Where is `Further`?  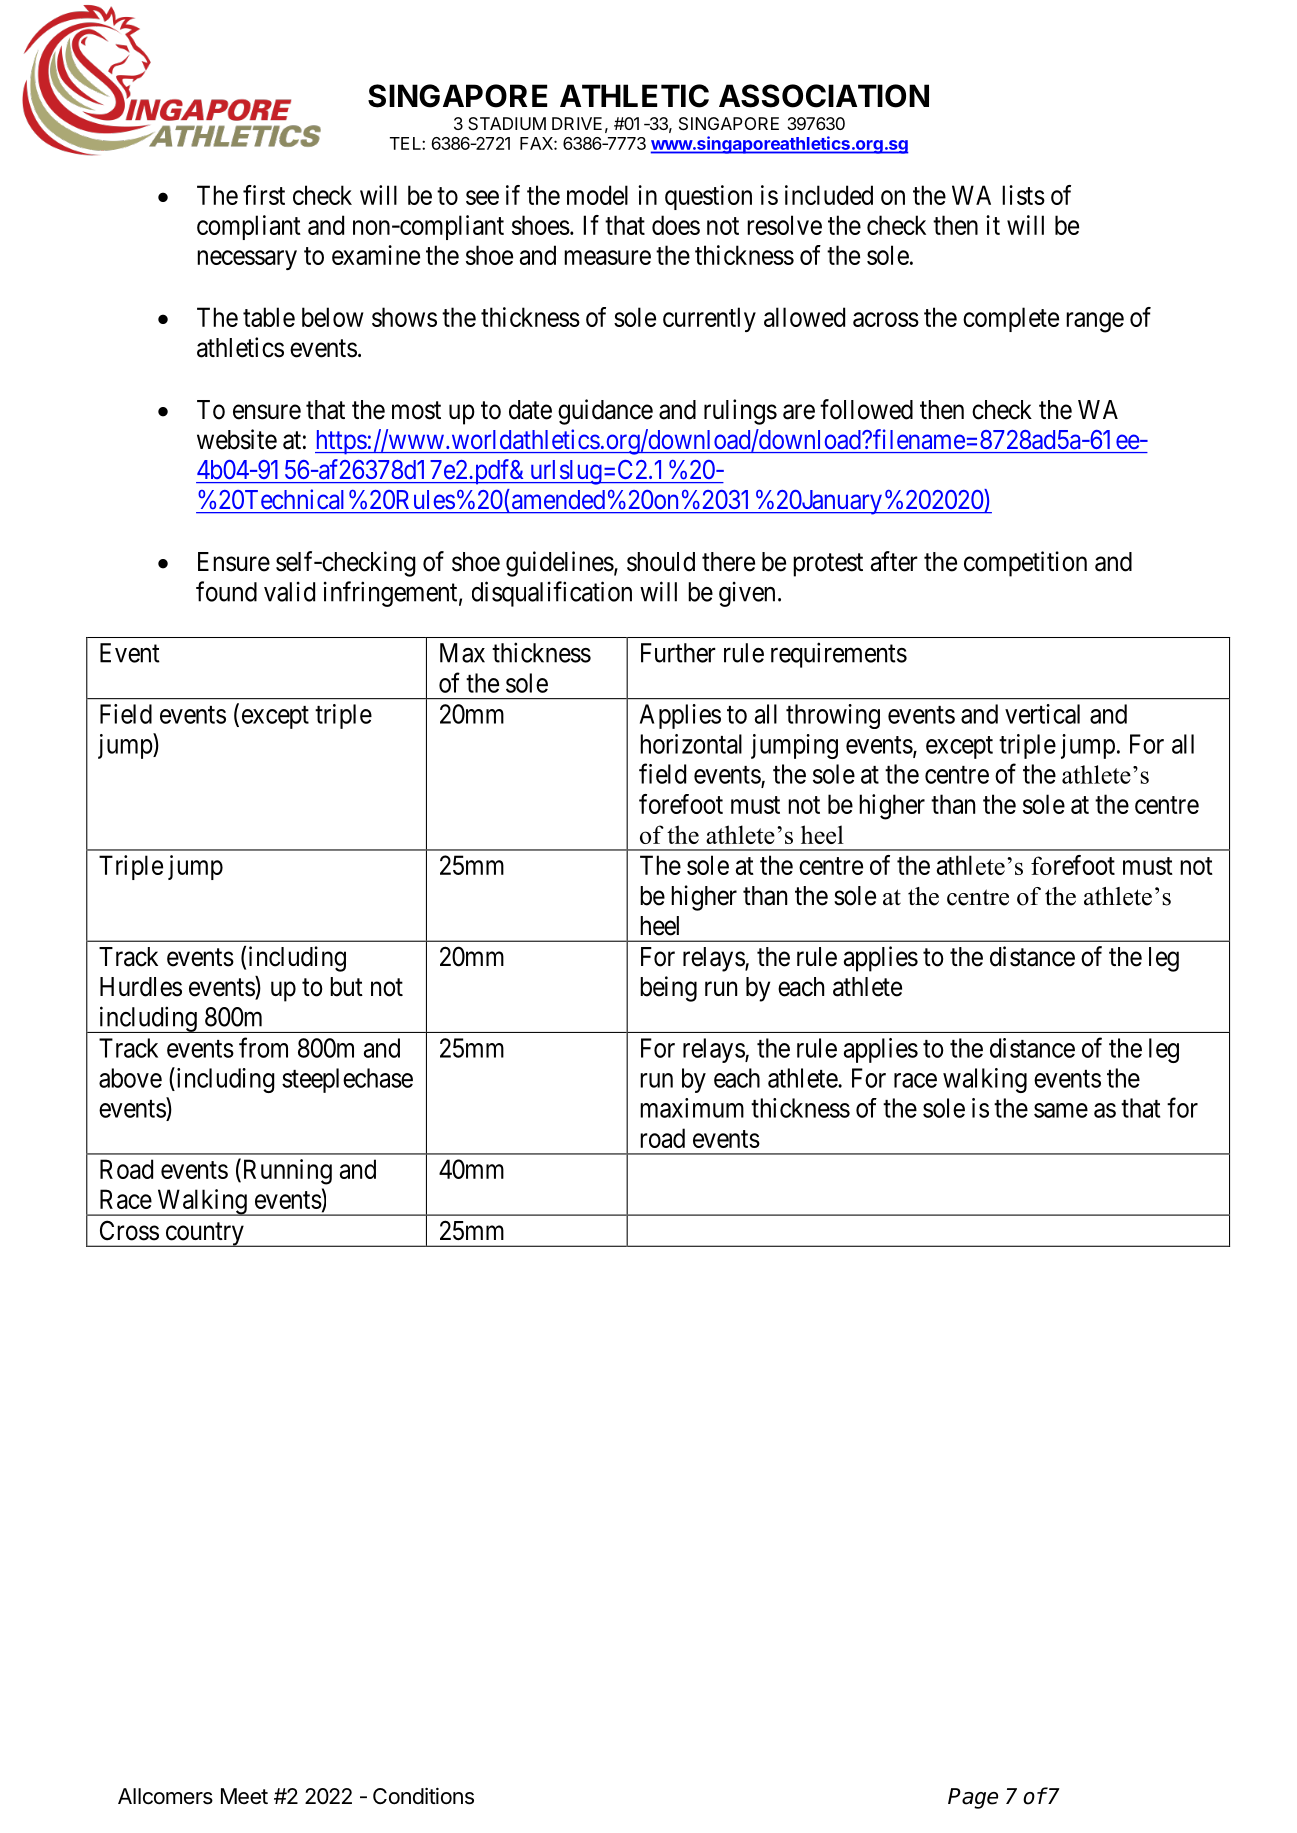
Further is located at coordinates (678, 653).
